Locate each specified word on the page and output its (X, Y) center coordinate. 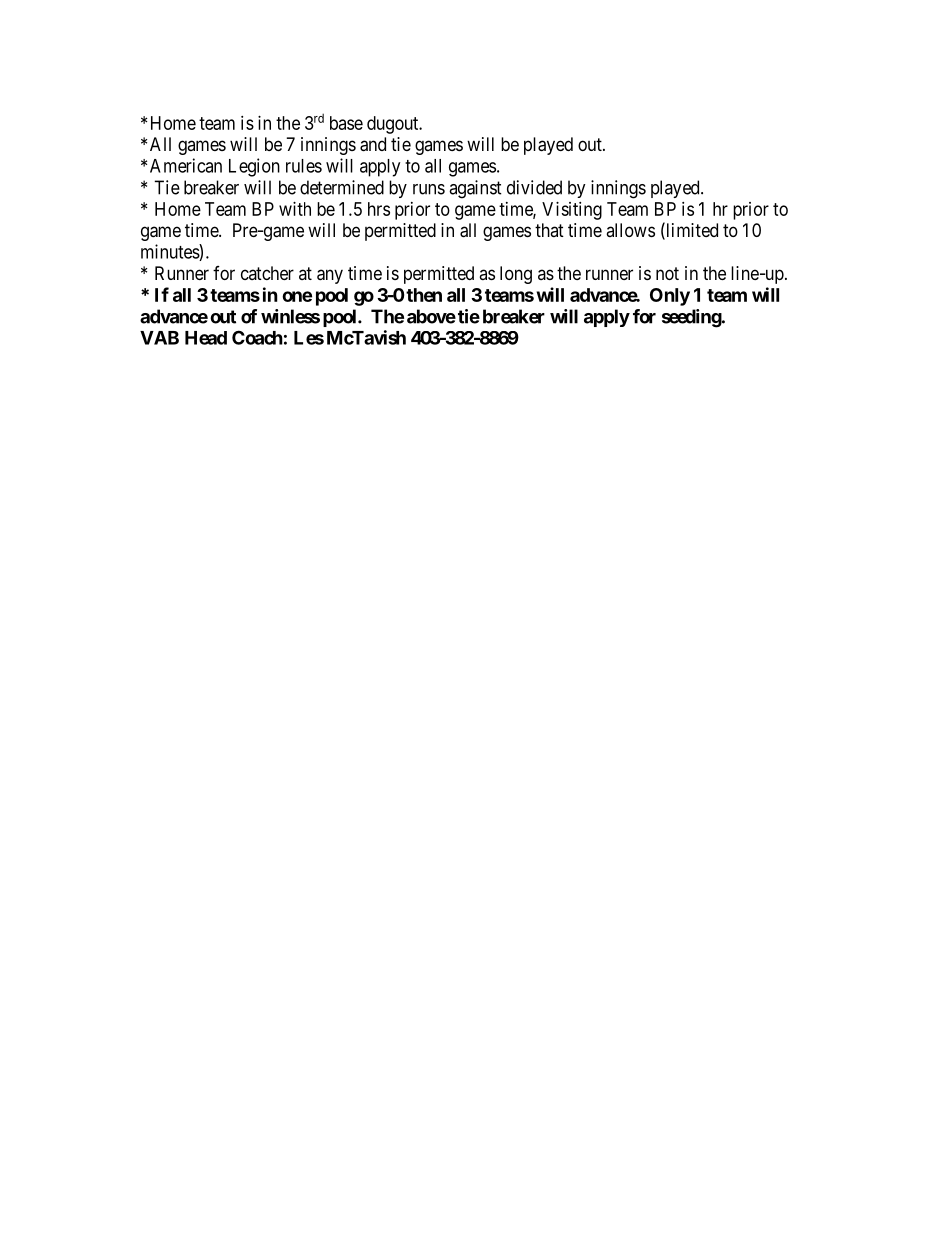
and (373, 144)
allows (630, 230)
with (295, 209)
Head (206, 338)
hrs (379, 209)
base (346, 123)
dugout (394, 125)
